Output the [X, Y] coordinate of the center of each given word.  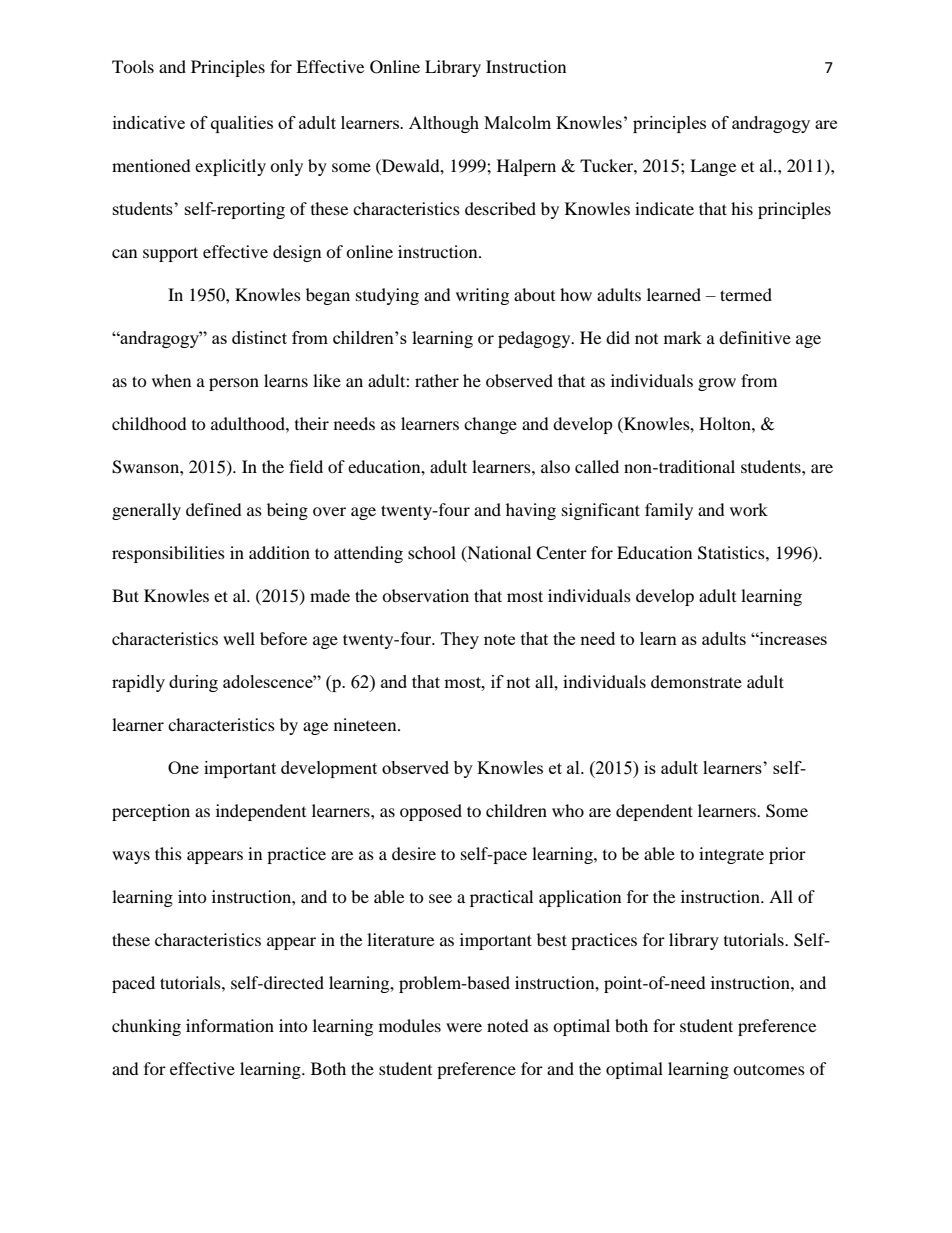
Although [444, 124]
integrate [731, 855]
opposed [431, 812]
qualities [242, 124]
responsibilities [168, 554]
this [168, 853]
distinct [259, 337]
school [432, 552]
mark [683, 337]
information [230, 1025]
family [669, 511]
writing [482, 296]
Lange [713, 167]
